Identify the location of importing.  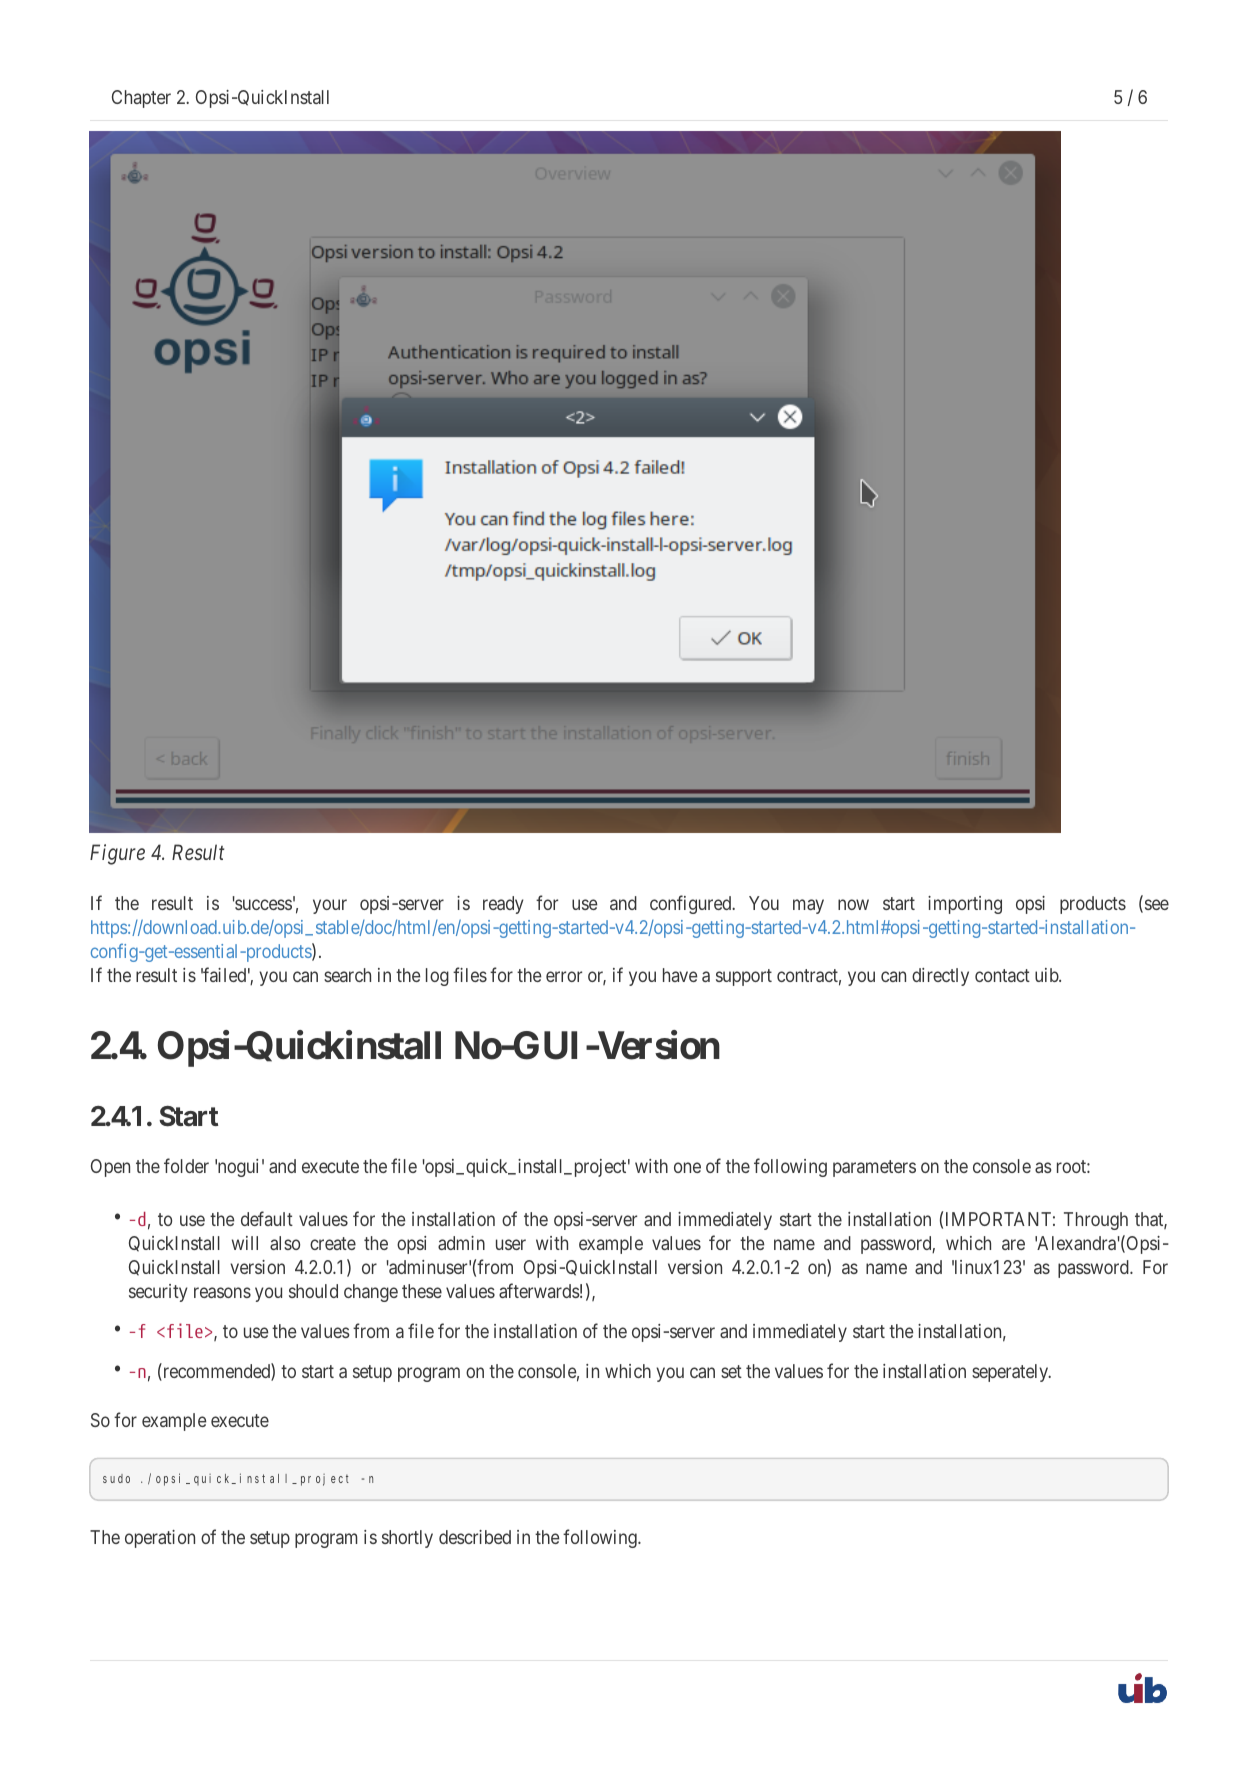
(965, 905).
